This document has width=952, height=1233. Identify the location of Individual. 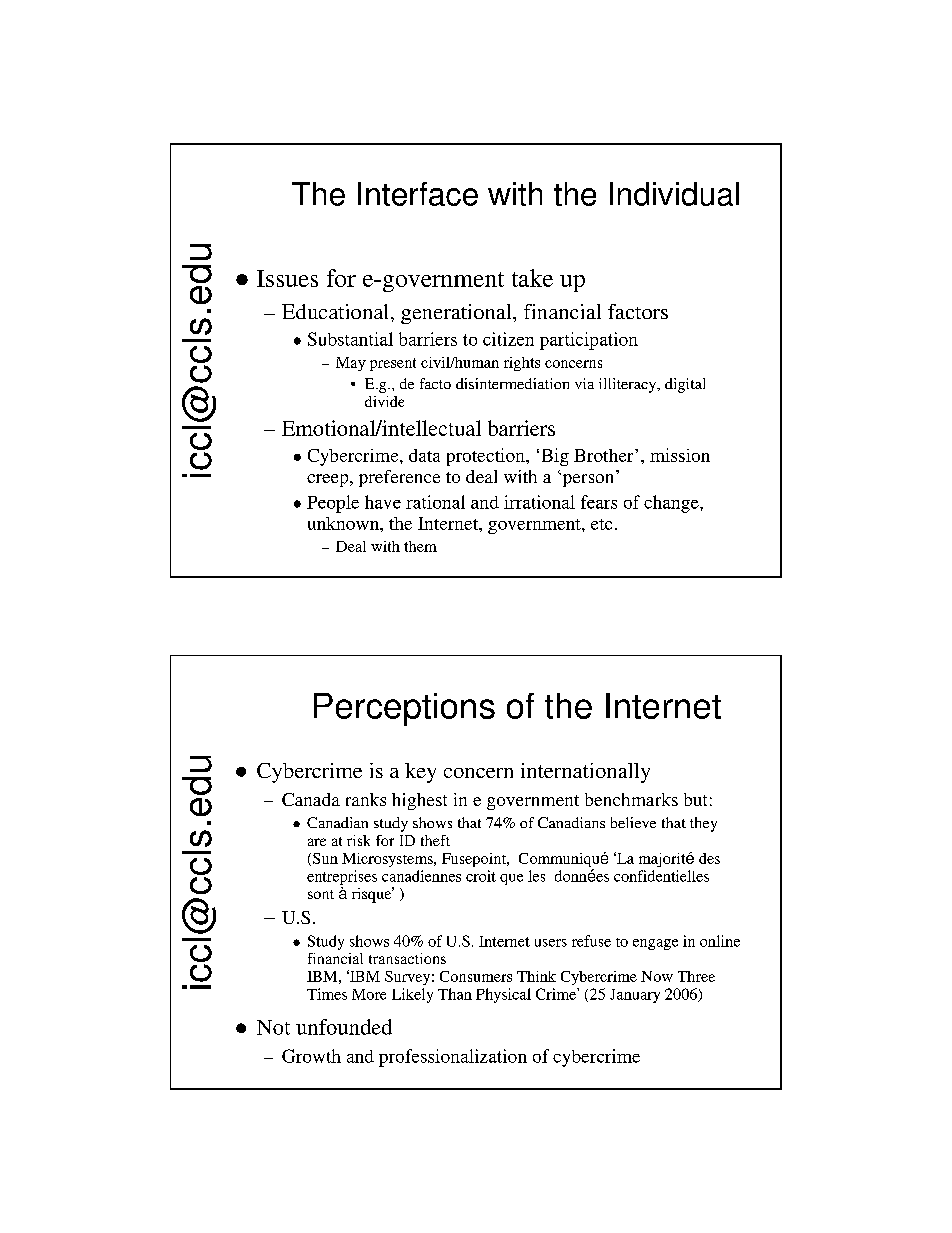
(674, 194).
